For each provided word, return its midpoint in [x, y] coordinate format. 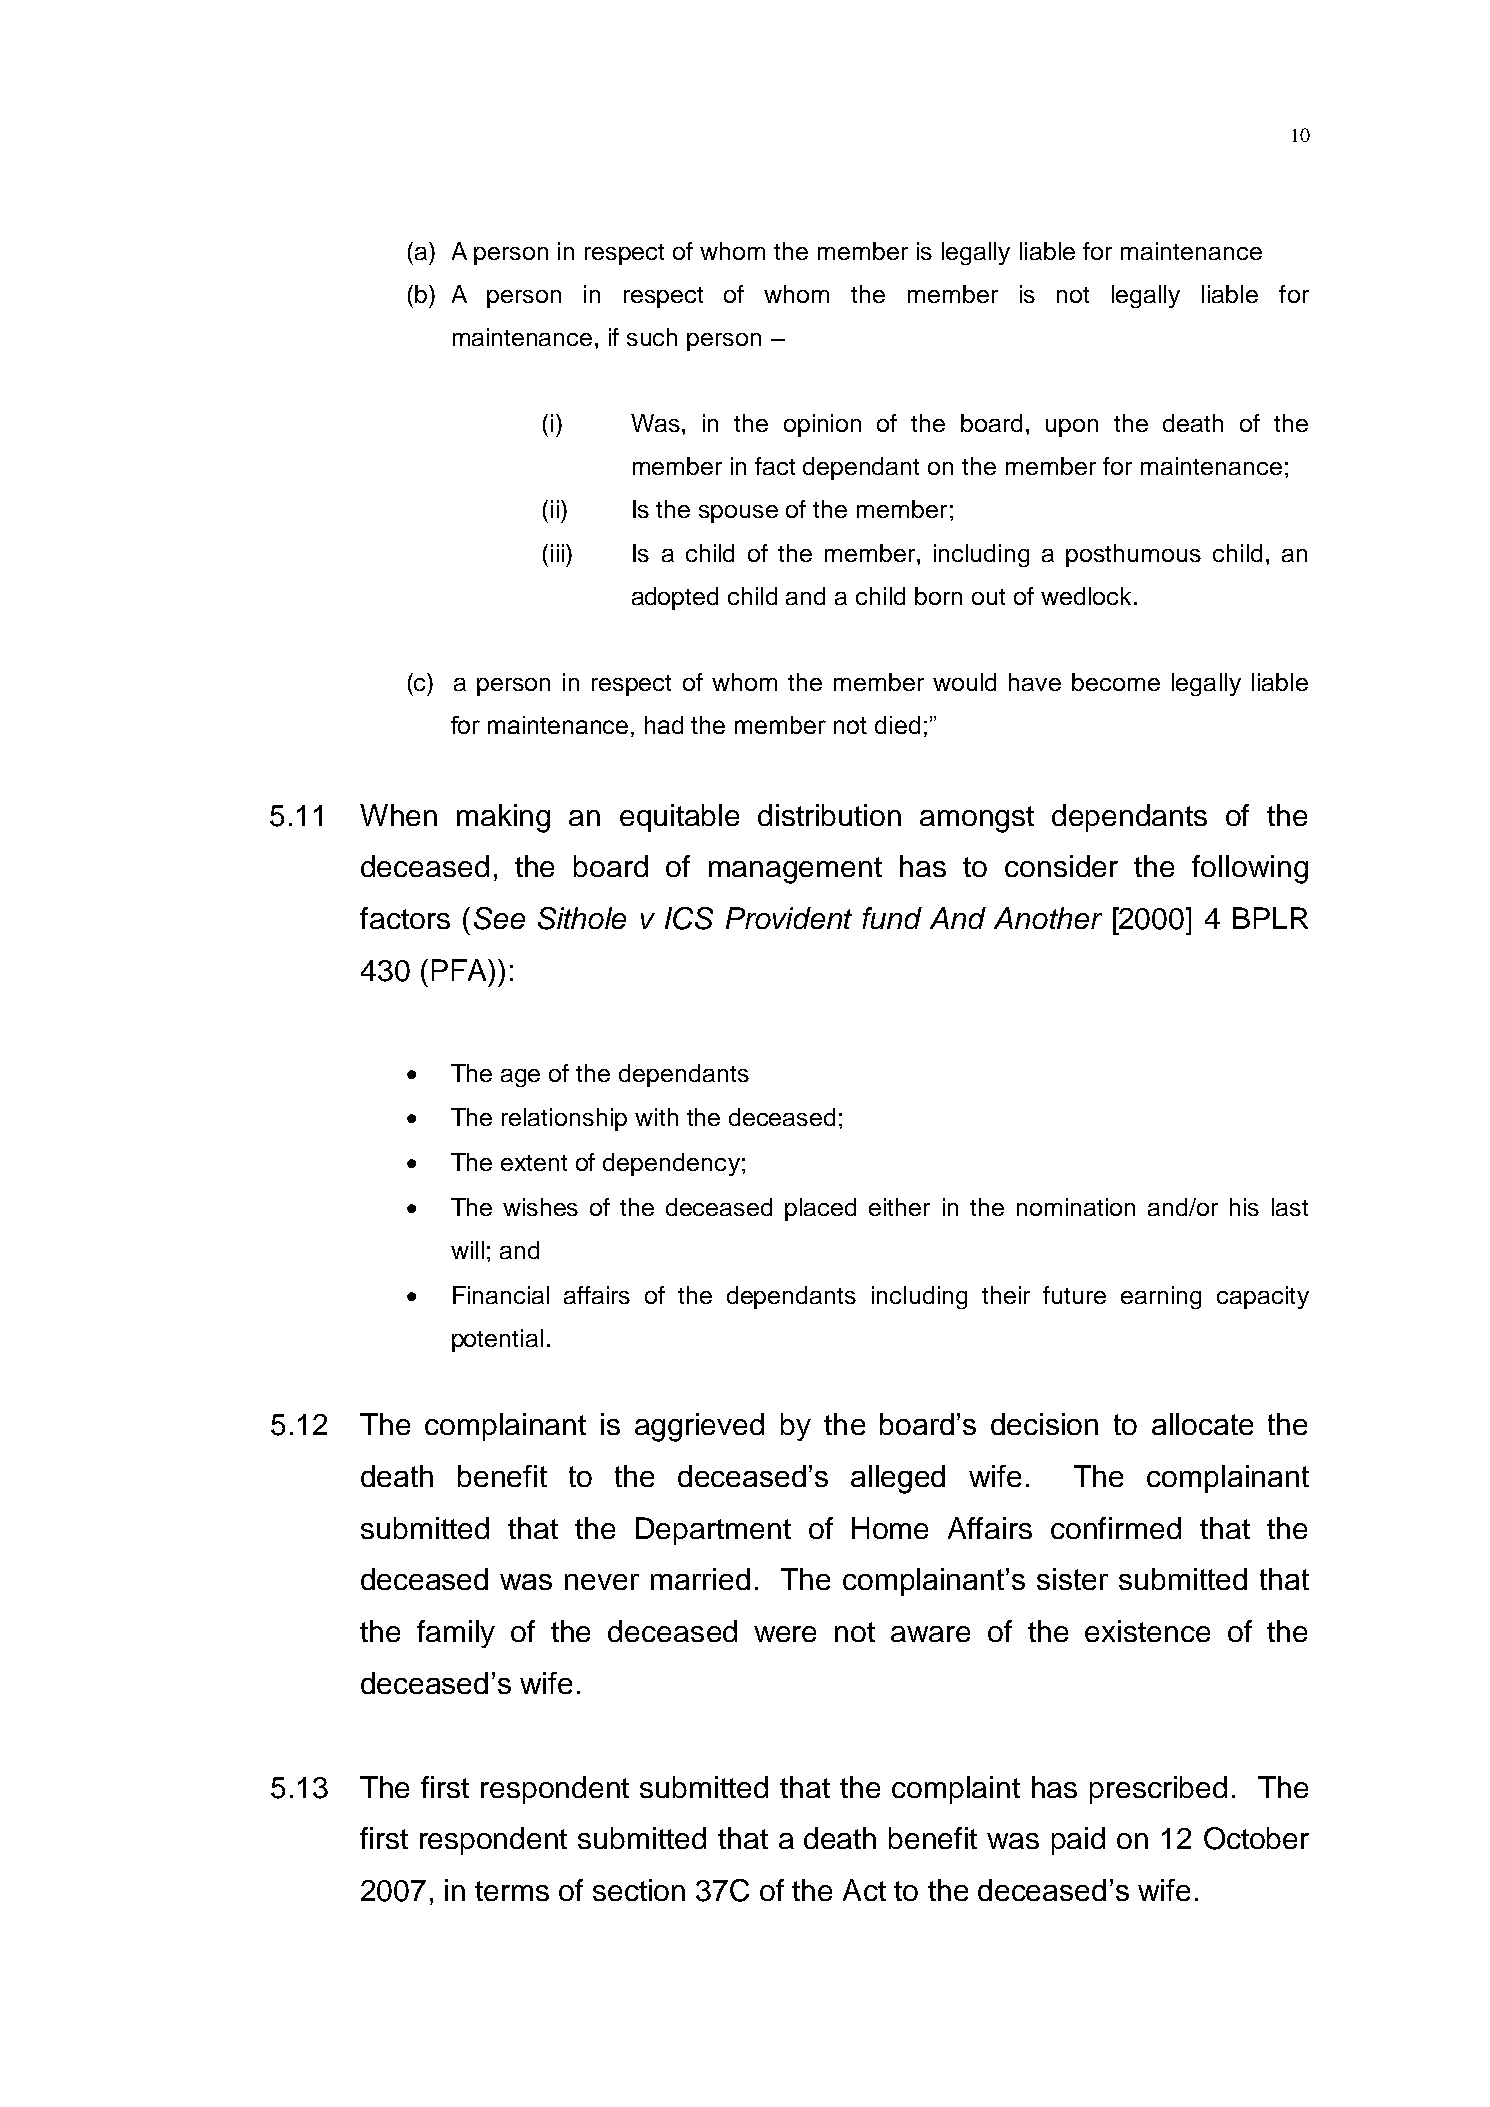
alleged [898, 1479]
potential [497, 1340]
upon [1072, 428]
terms [512, 1891]
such [652, 337]
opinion [822, 425]
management [795, 870]
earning [1161, 1297]
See [499, 918]
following [1250, 869]
